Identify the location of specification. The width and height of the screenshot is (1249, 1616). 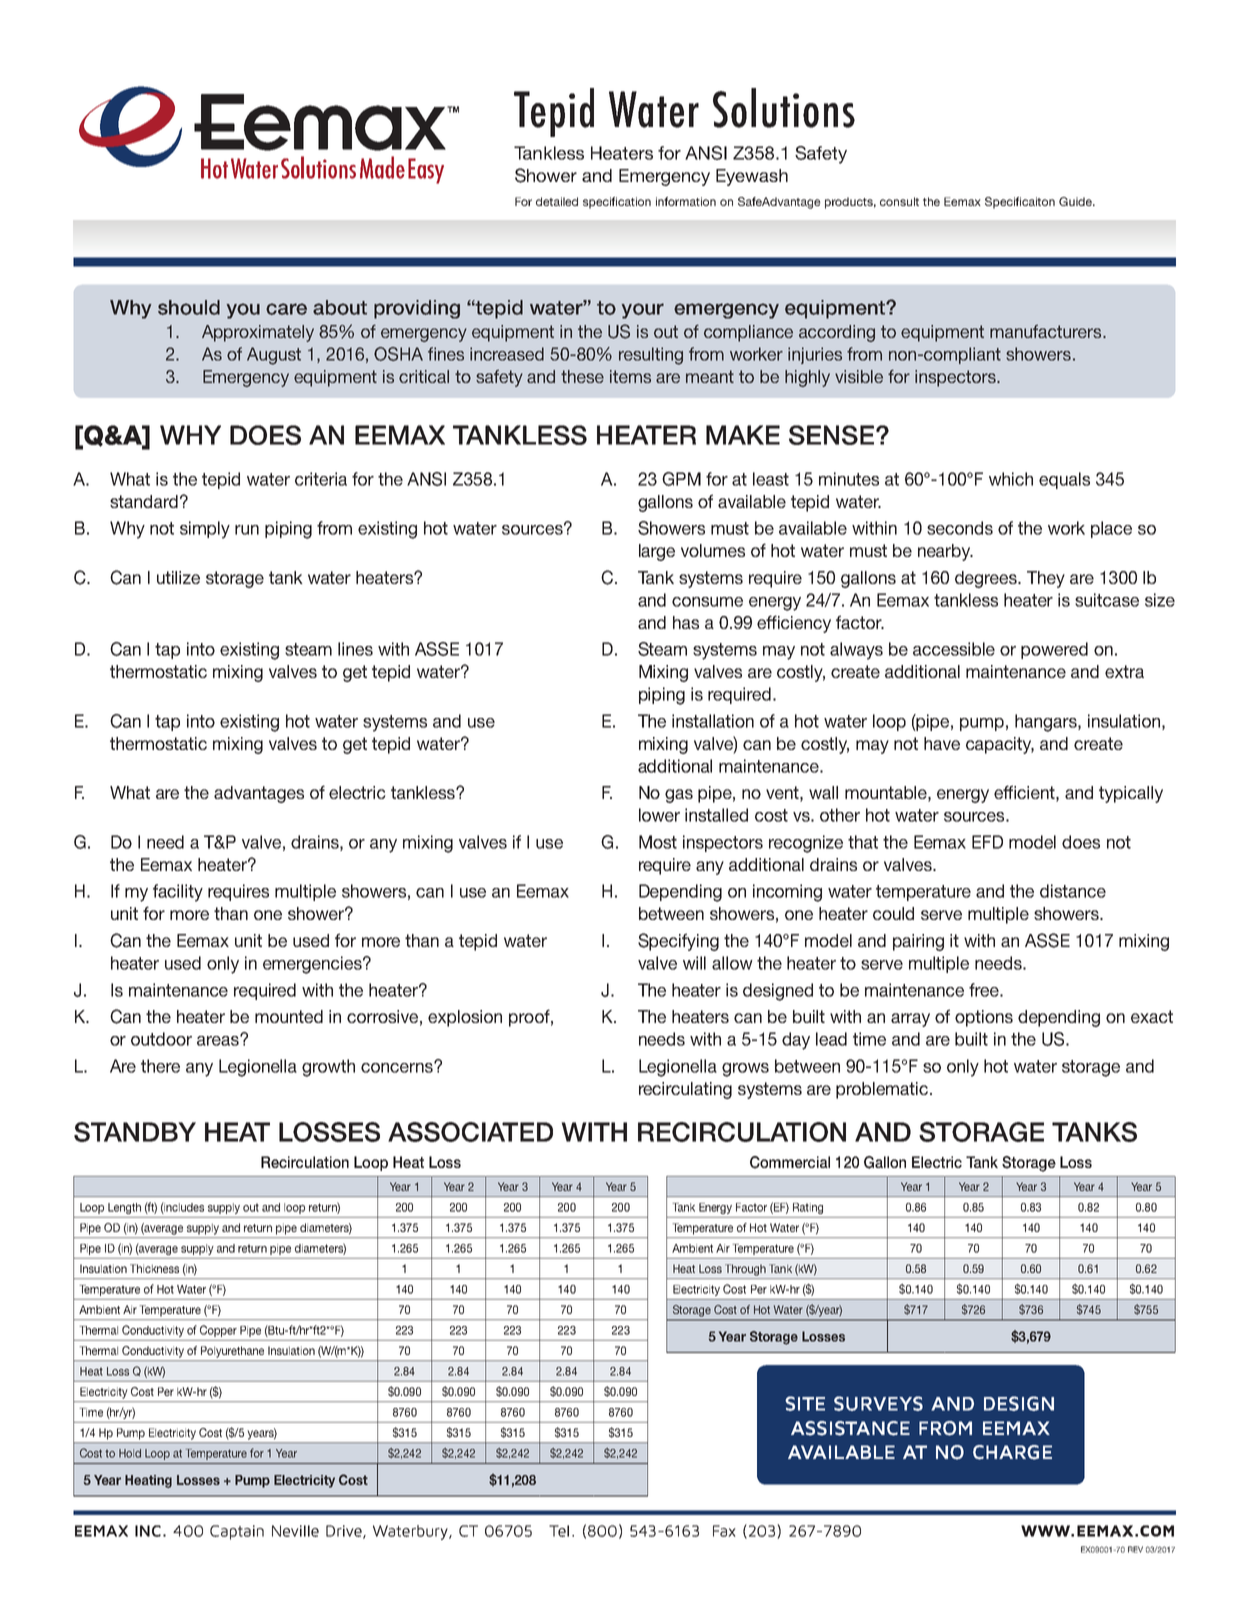
(617, 203).
